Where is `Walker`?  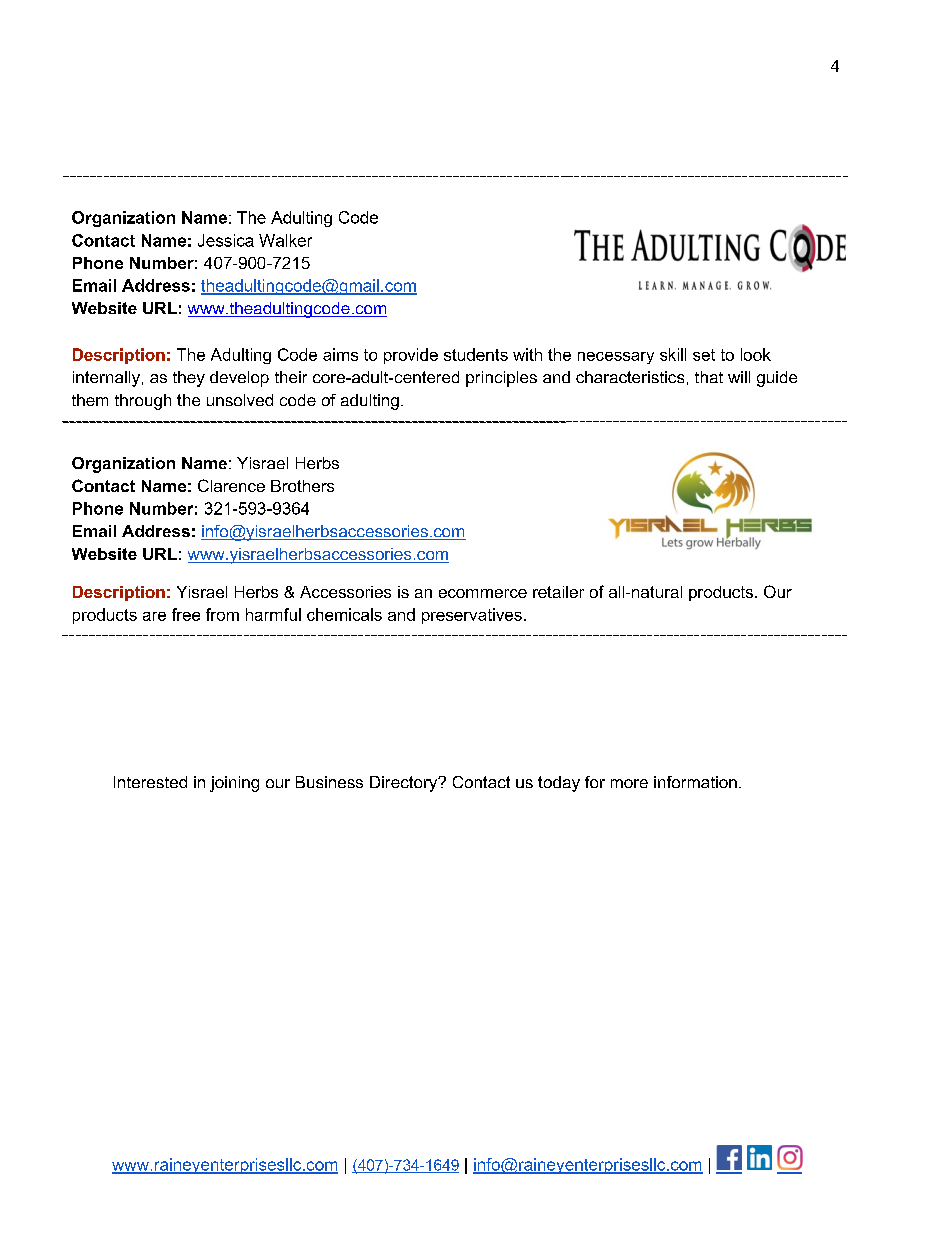 Walker is located at coordinates (285, 240).
